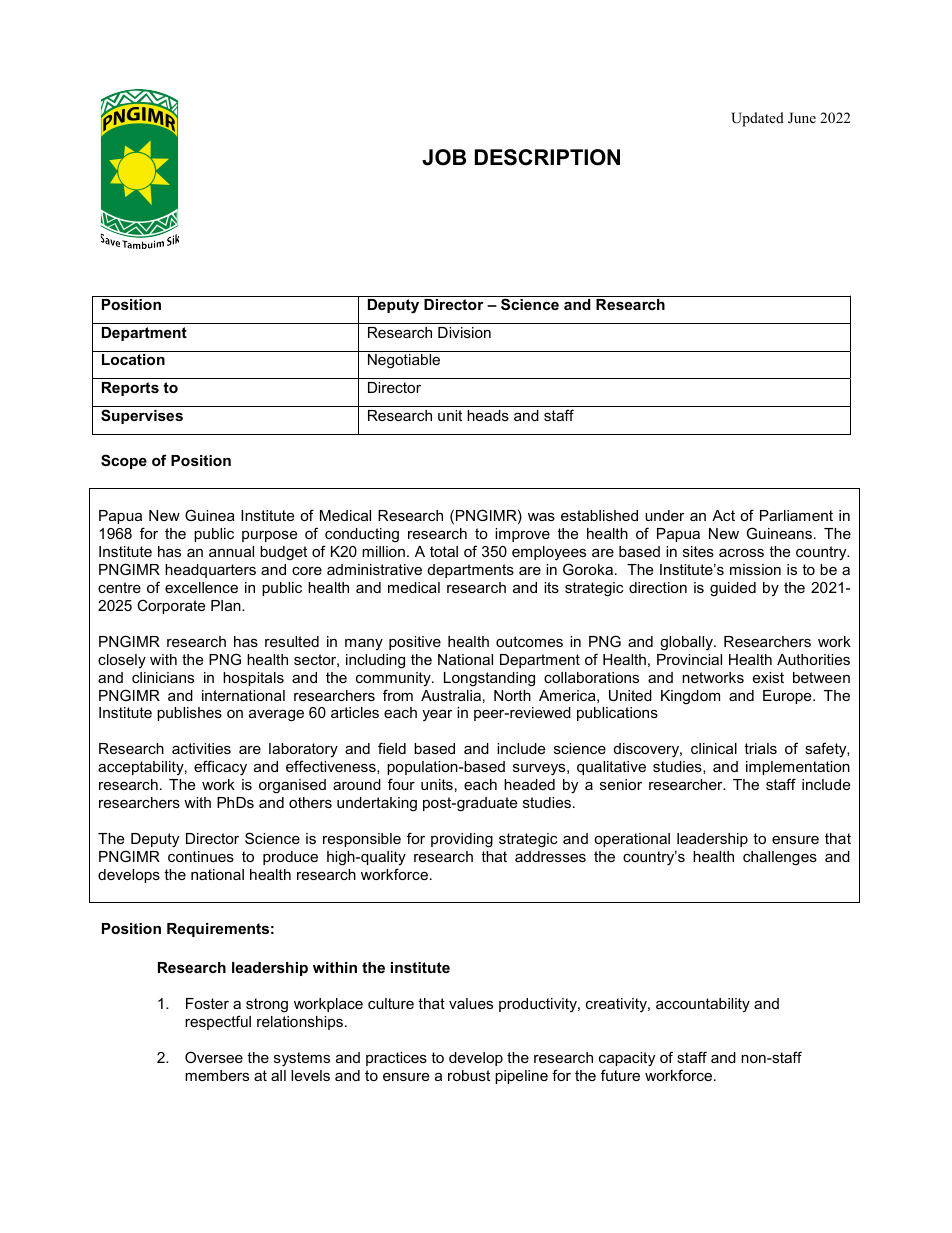 This screenshot has width=952, height=1233. Describe the element at coordinates (189, 714) in the screenshot. I see `publishes` at that location.
